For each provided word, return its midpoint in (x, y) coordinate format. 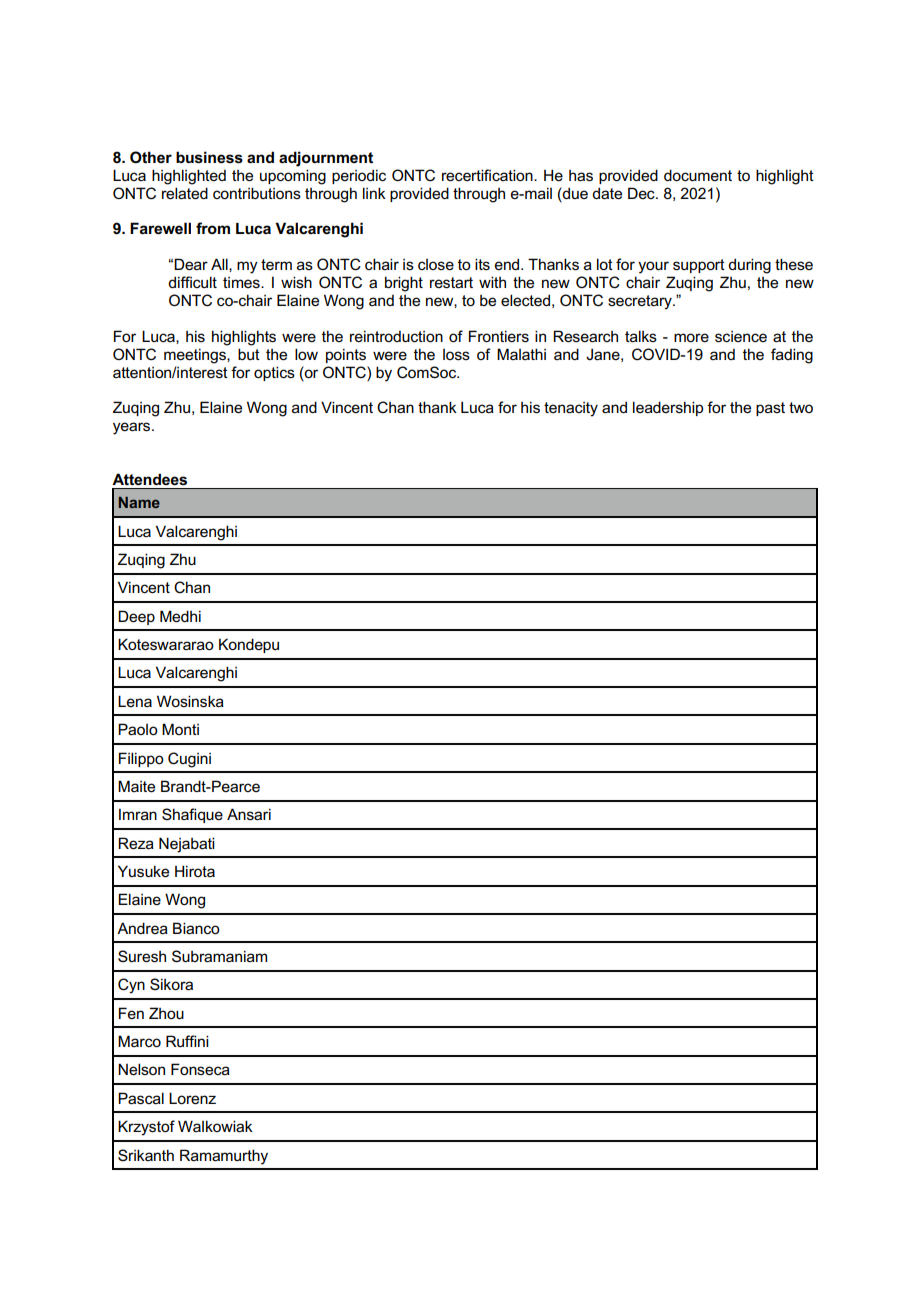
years (133, 428)
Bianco (196, 928)
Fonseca (200, 1069)
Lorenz (192, 1098)
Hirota (195, 871)
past (770, 409)
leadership (668, 408)
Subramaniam (219, 956)
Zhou (166, 1013)
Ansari (249, 814)
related (185, 193)
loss (456, 354)
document (698, 175)
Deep (136, 617)
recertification (488, 175)
